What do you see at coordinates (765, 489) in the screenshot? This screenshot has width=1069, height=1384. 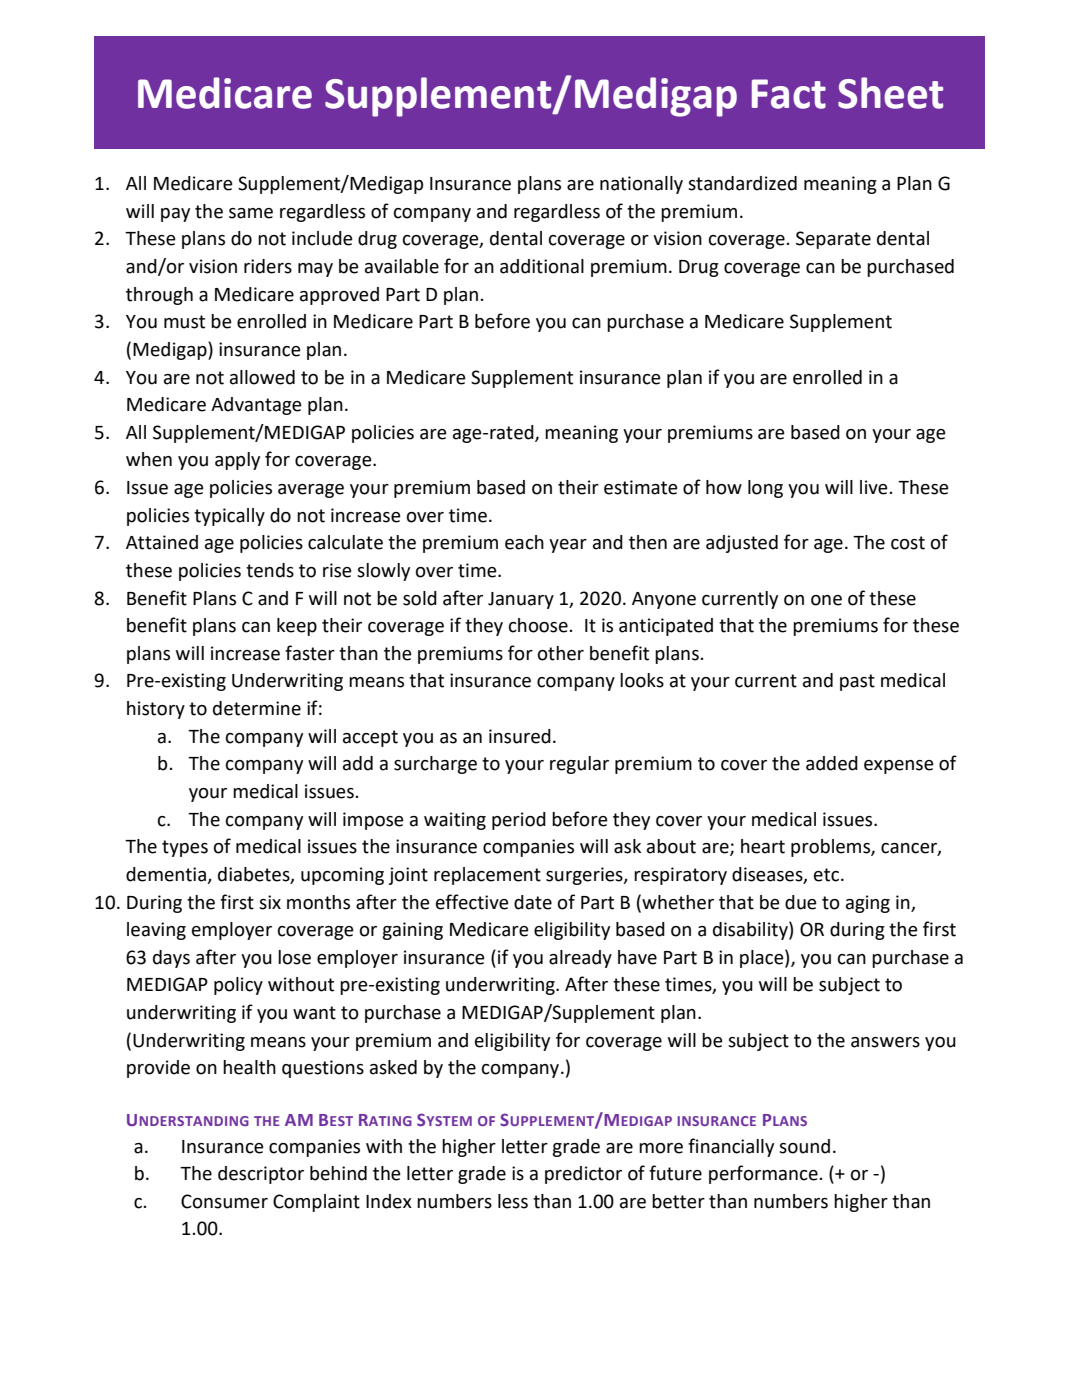 I see `long` at bounding box center [765, 489].
